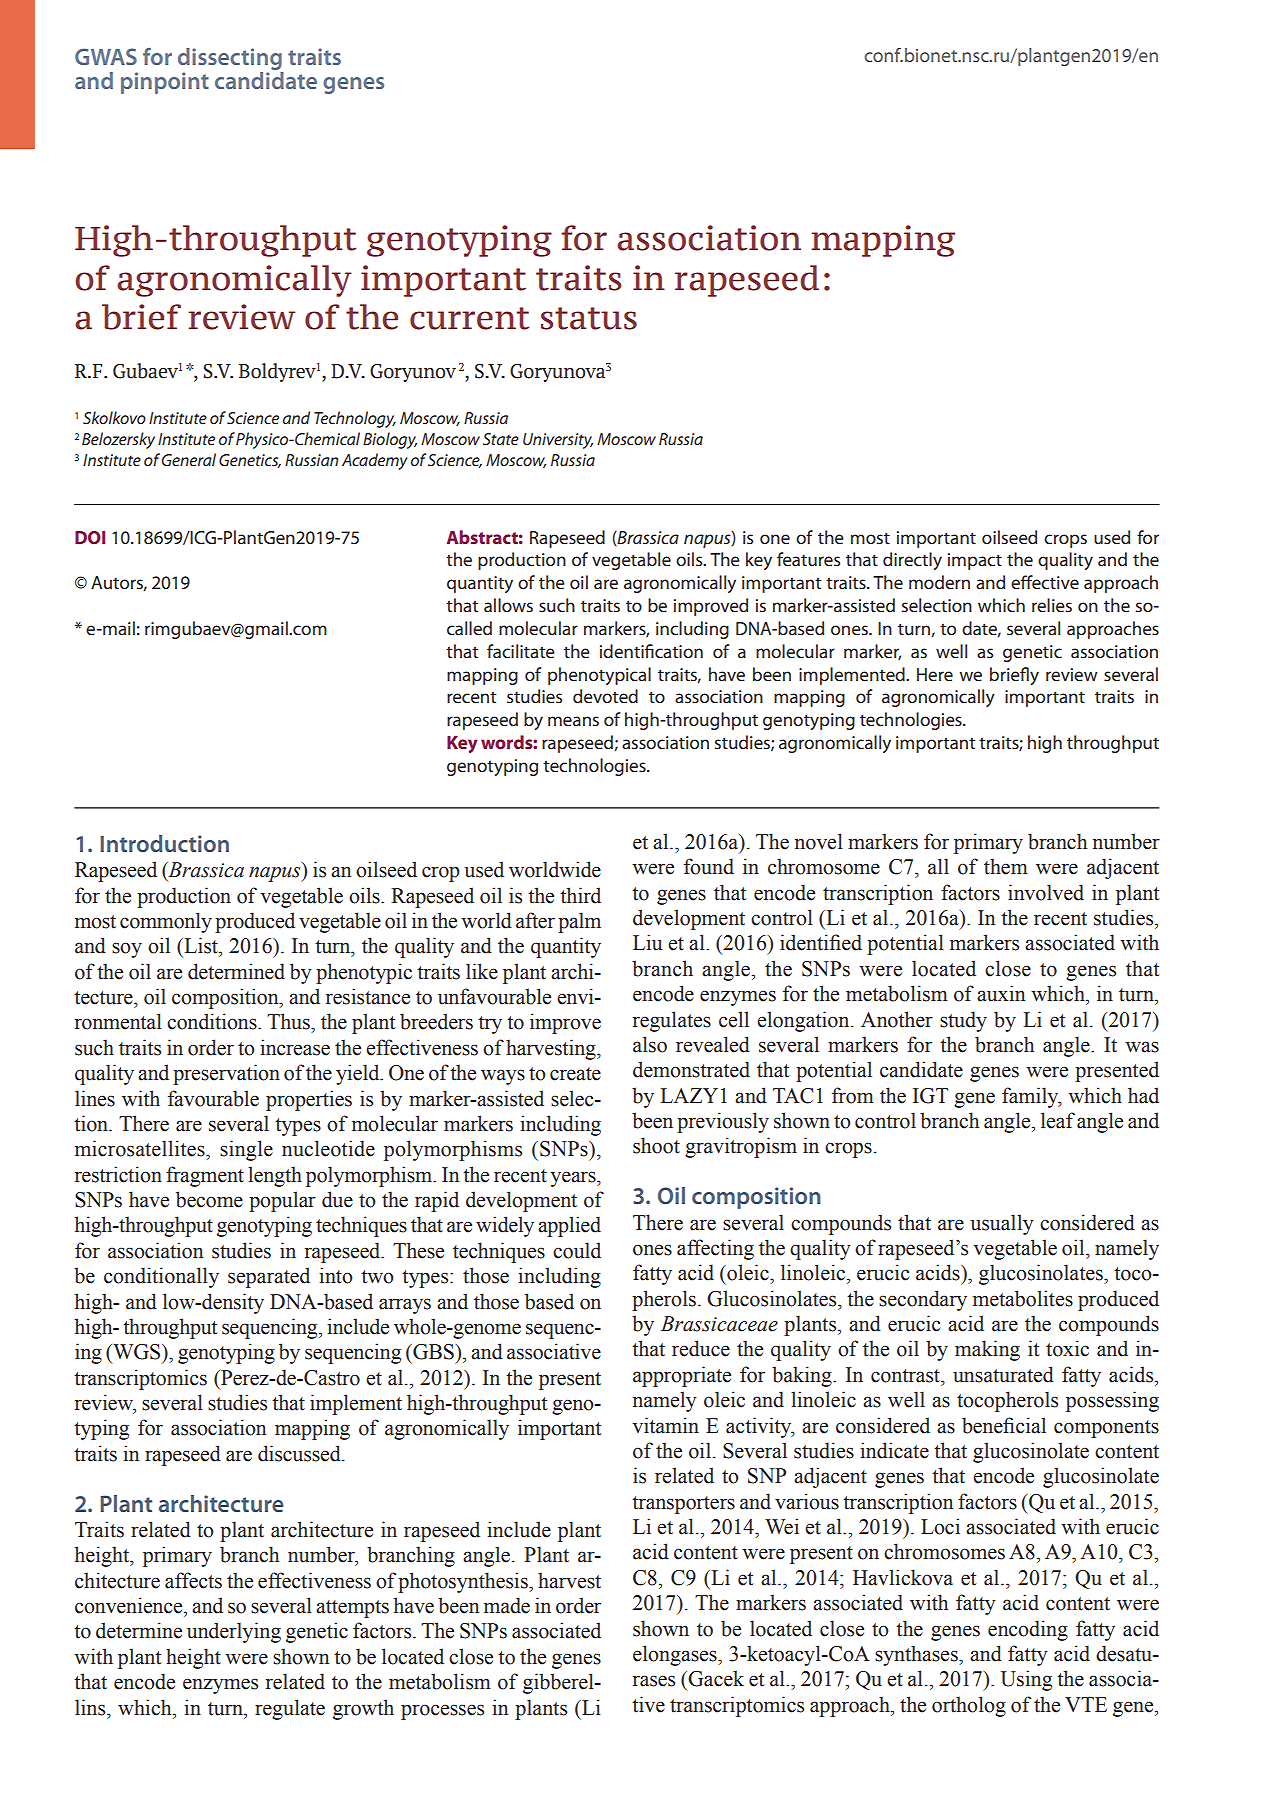 This screenshot has height=1798, width=1271. I want to click on making, so click(987, 1350).
